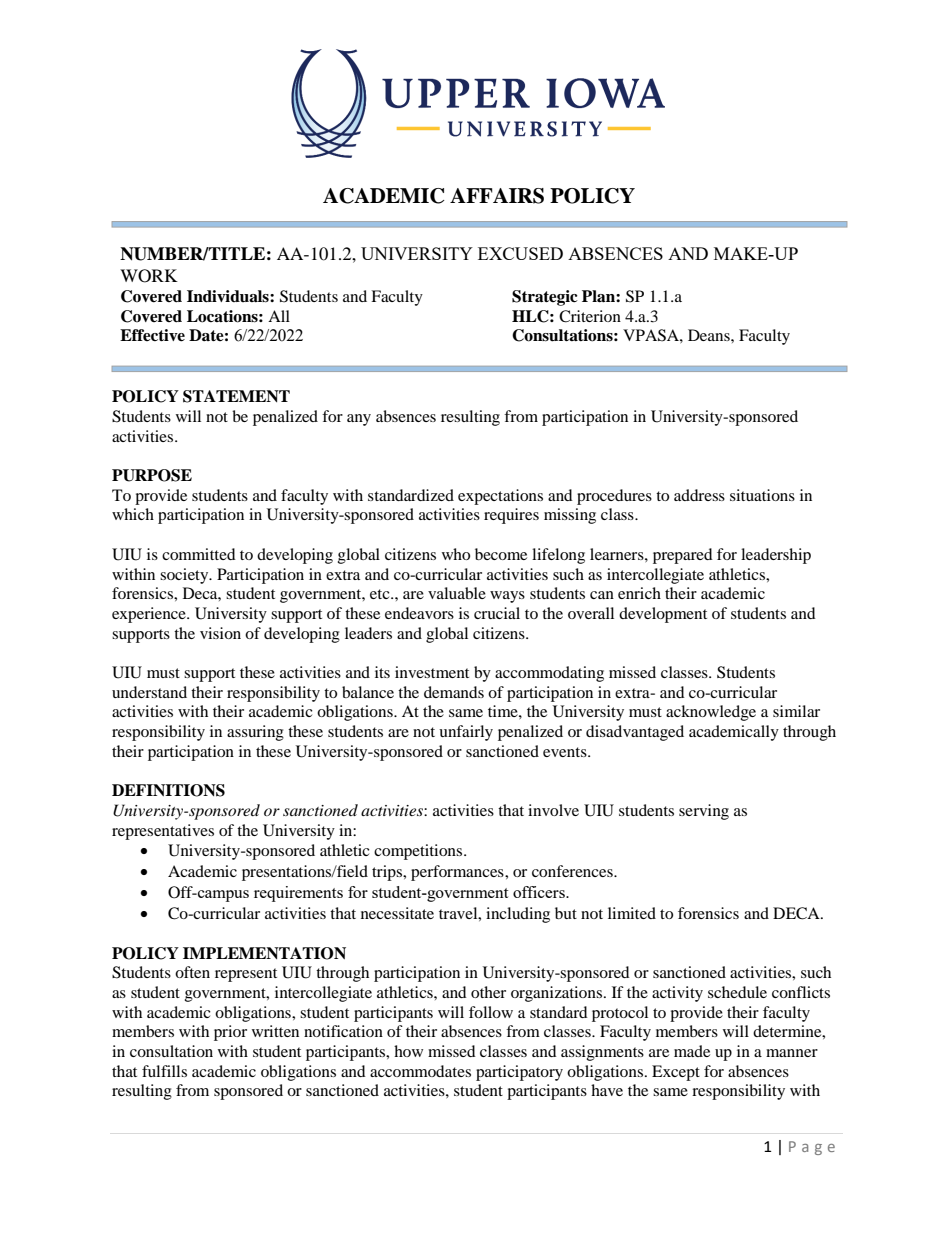  What do you see at coordinates (230, 1033) in the screenshot?
I see `prior` at bounding box center [230, 1033].
